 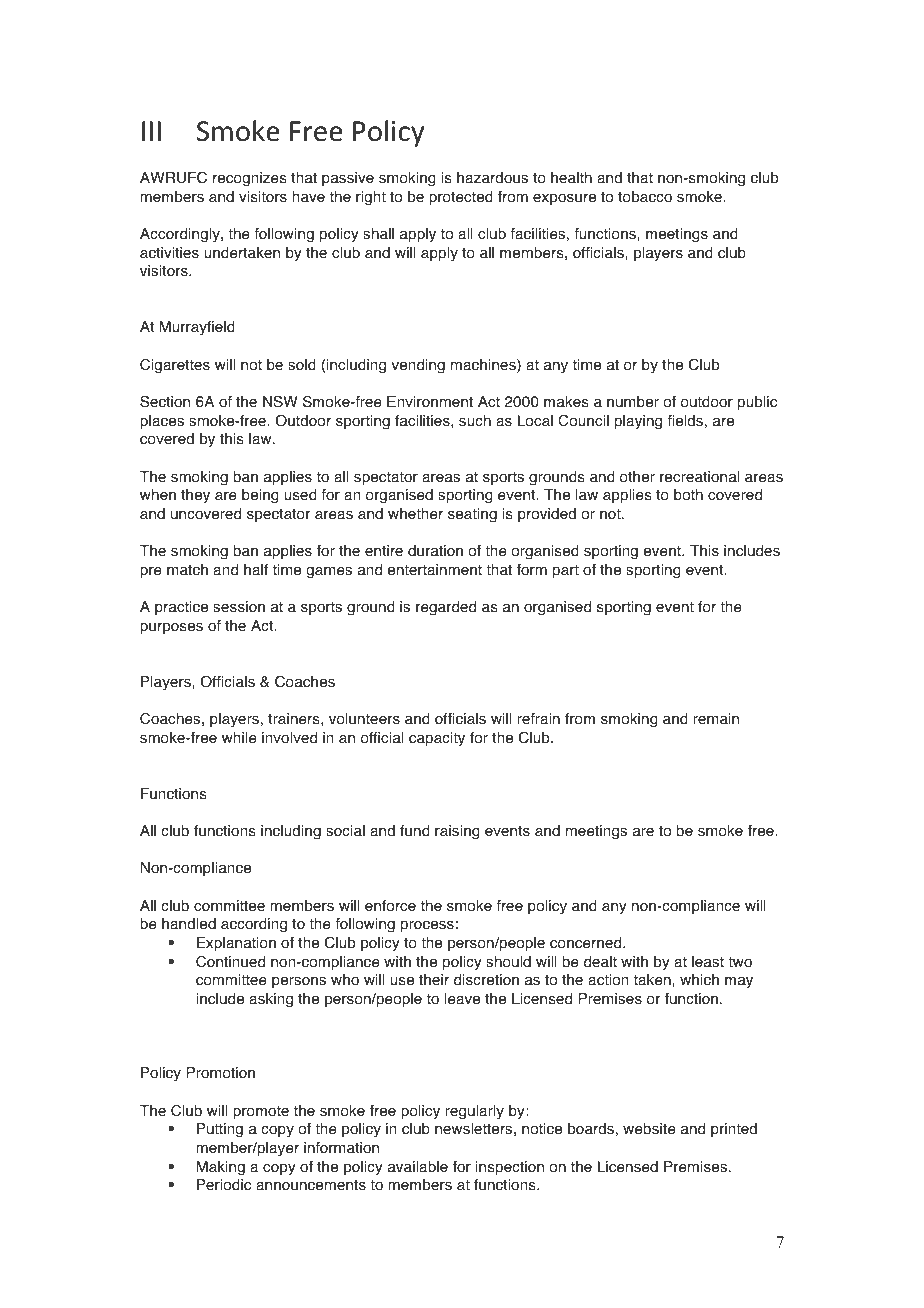 What do you see at coordinates (461, 198) in the screenshot?
I see `protected` at bounding box center [461, 198].
